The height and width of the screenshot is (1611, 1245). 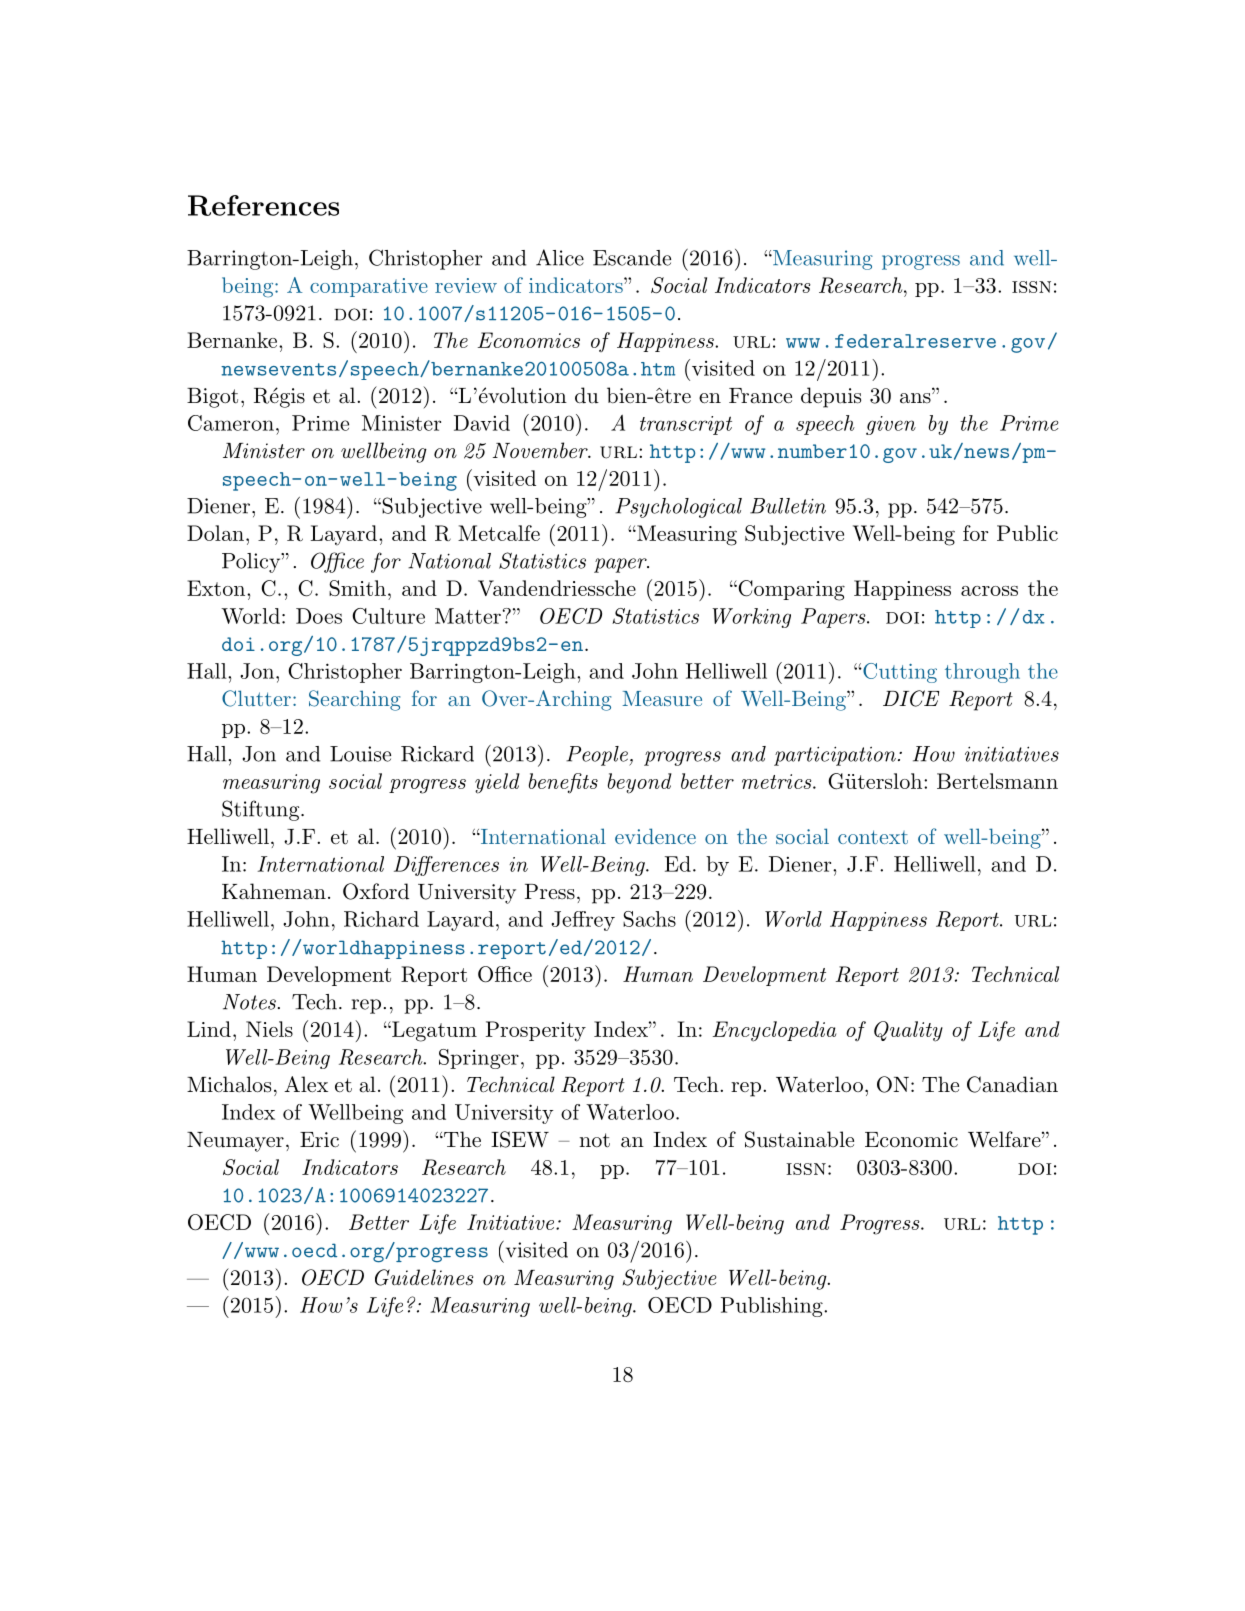 What do you see at coordinates (560, 257) in the screenshot?
I see `Alice` at bounding box center [560, 257].
